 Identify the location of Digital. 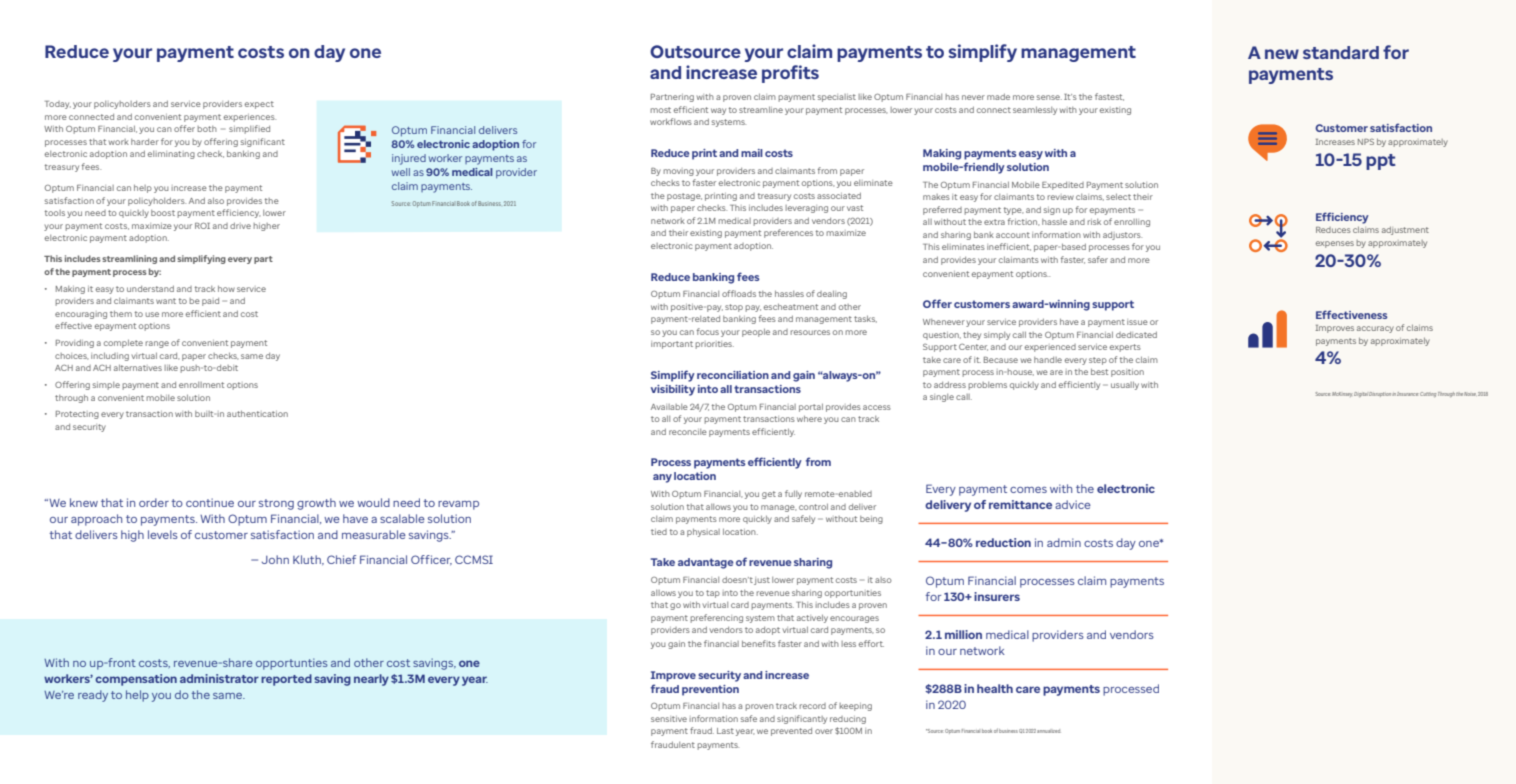
(1361, 394).
